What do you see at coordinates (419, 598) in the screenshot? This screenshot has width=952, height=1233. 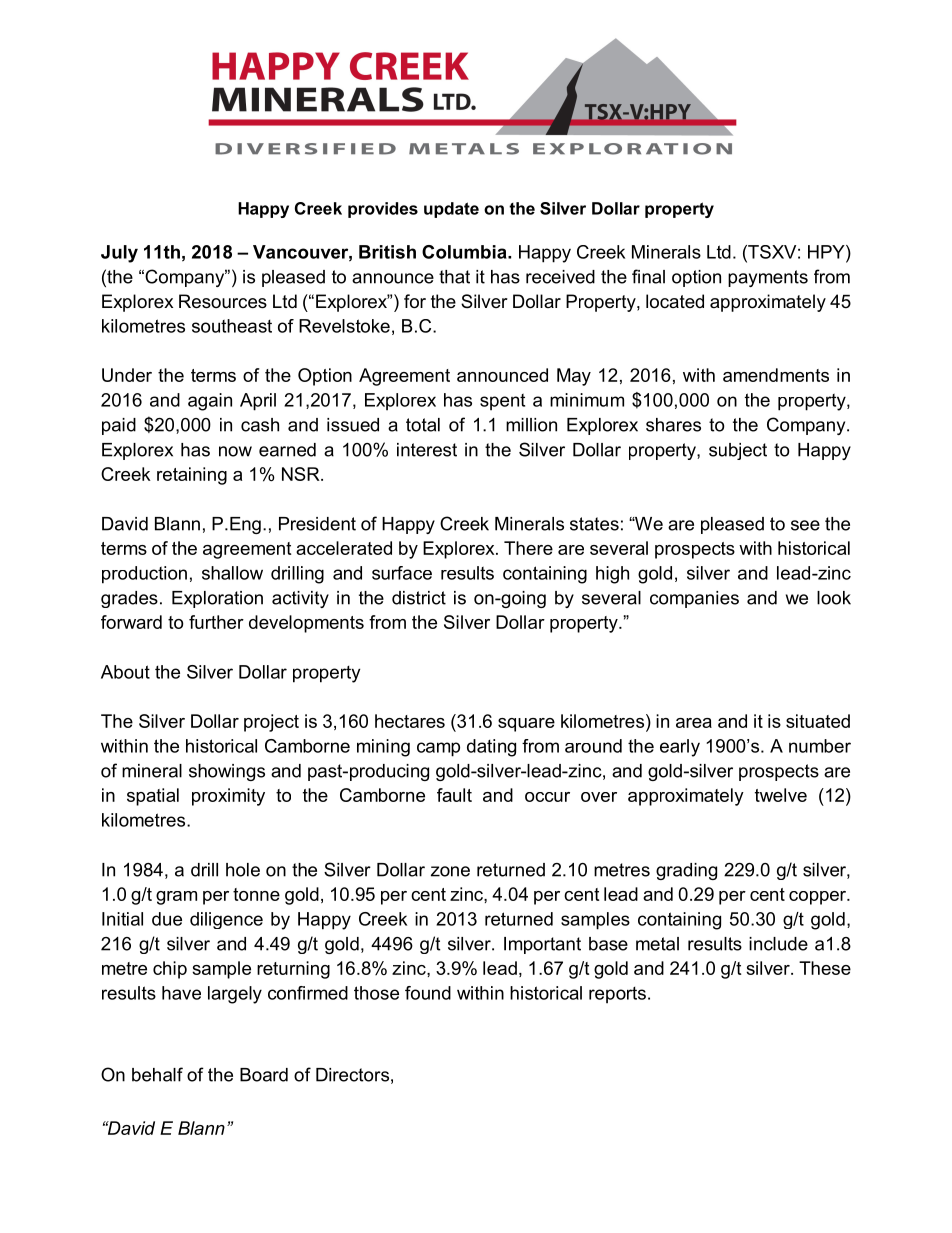 I see `district` at bounding box center [419, 598].
